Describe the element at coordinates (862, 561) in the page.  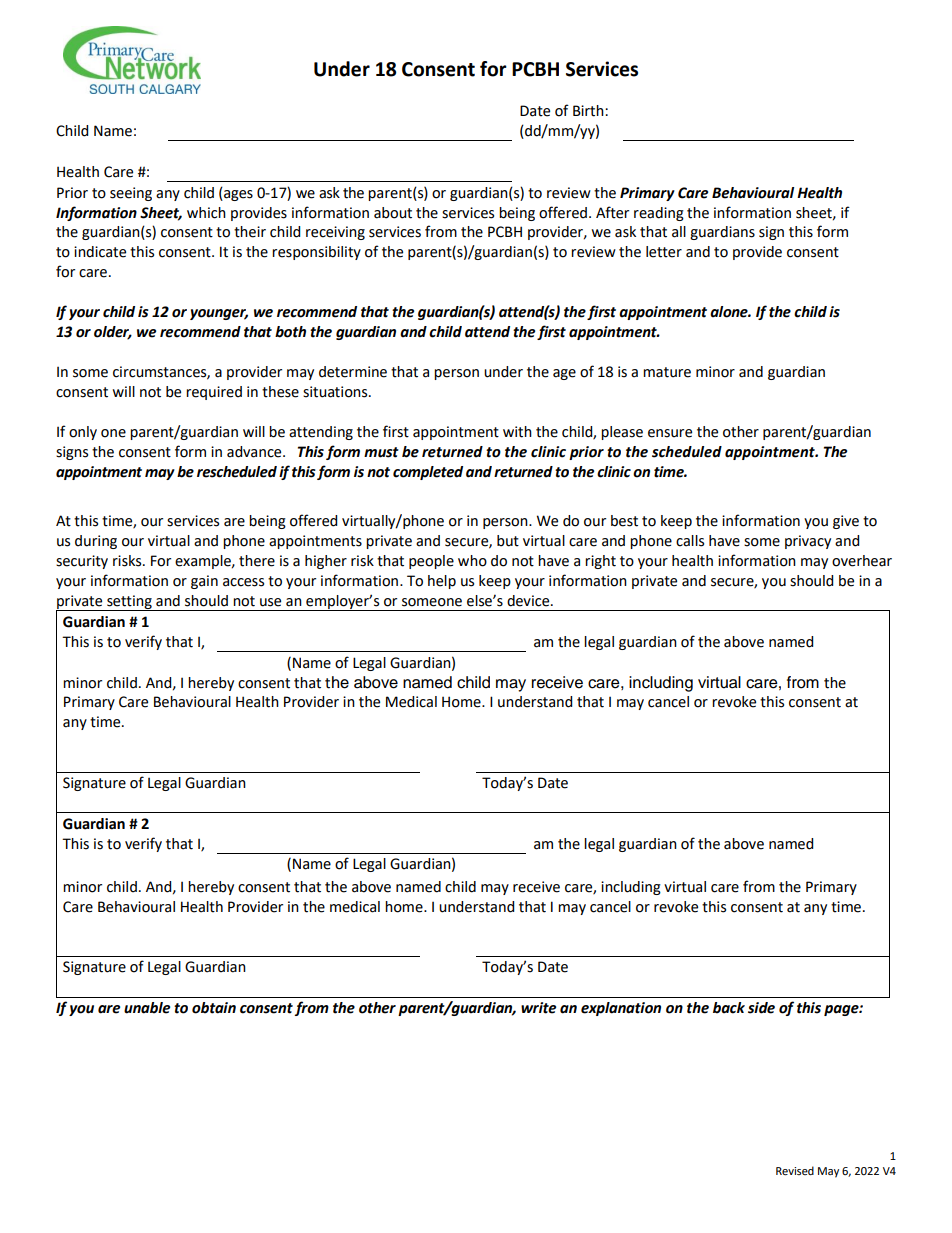
I see `overhear` at that location.
